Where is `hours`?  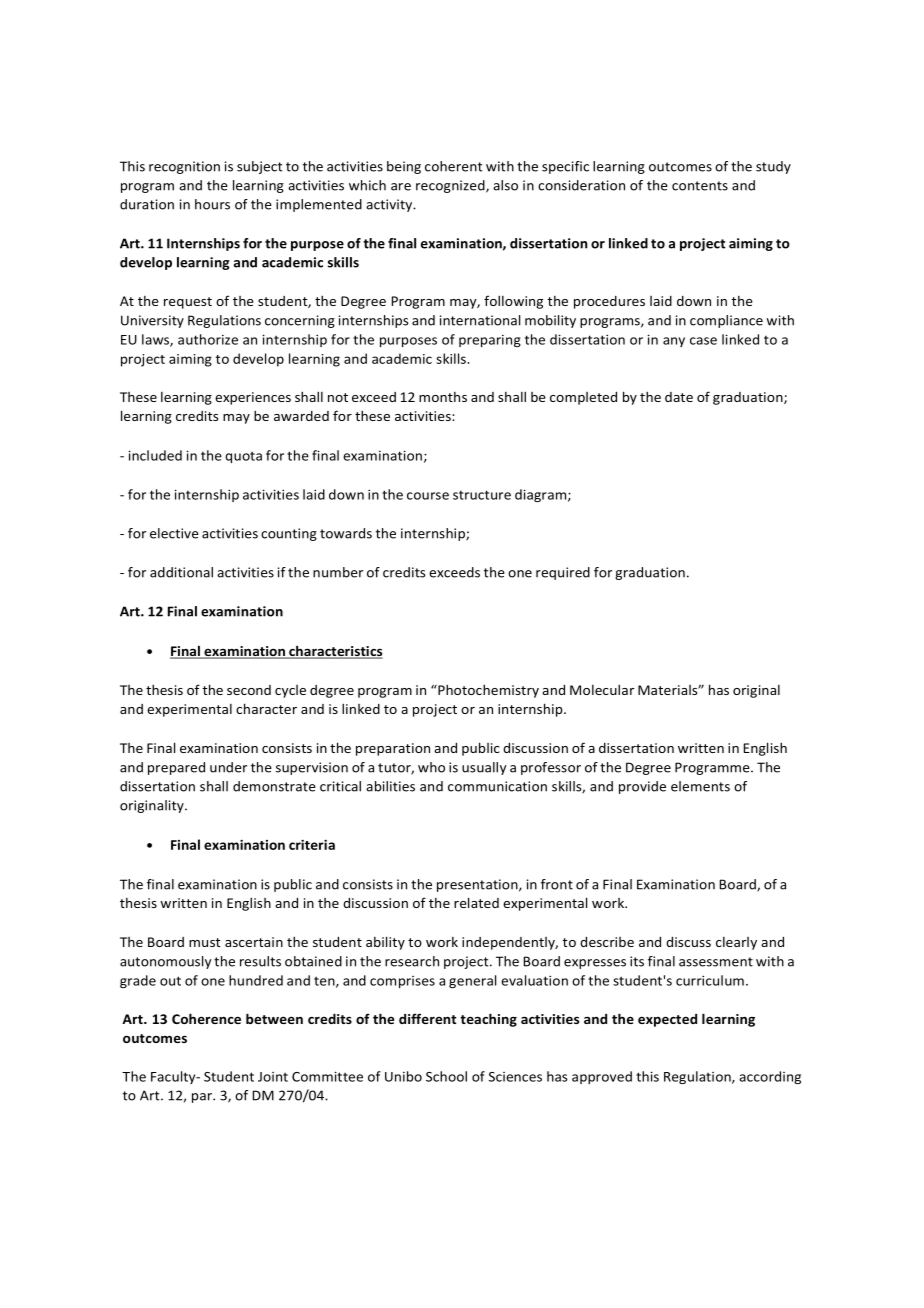
hours is located at coordinates (212, 204).
